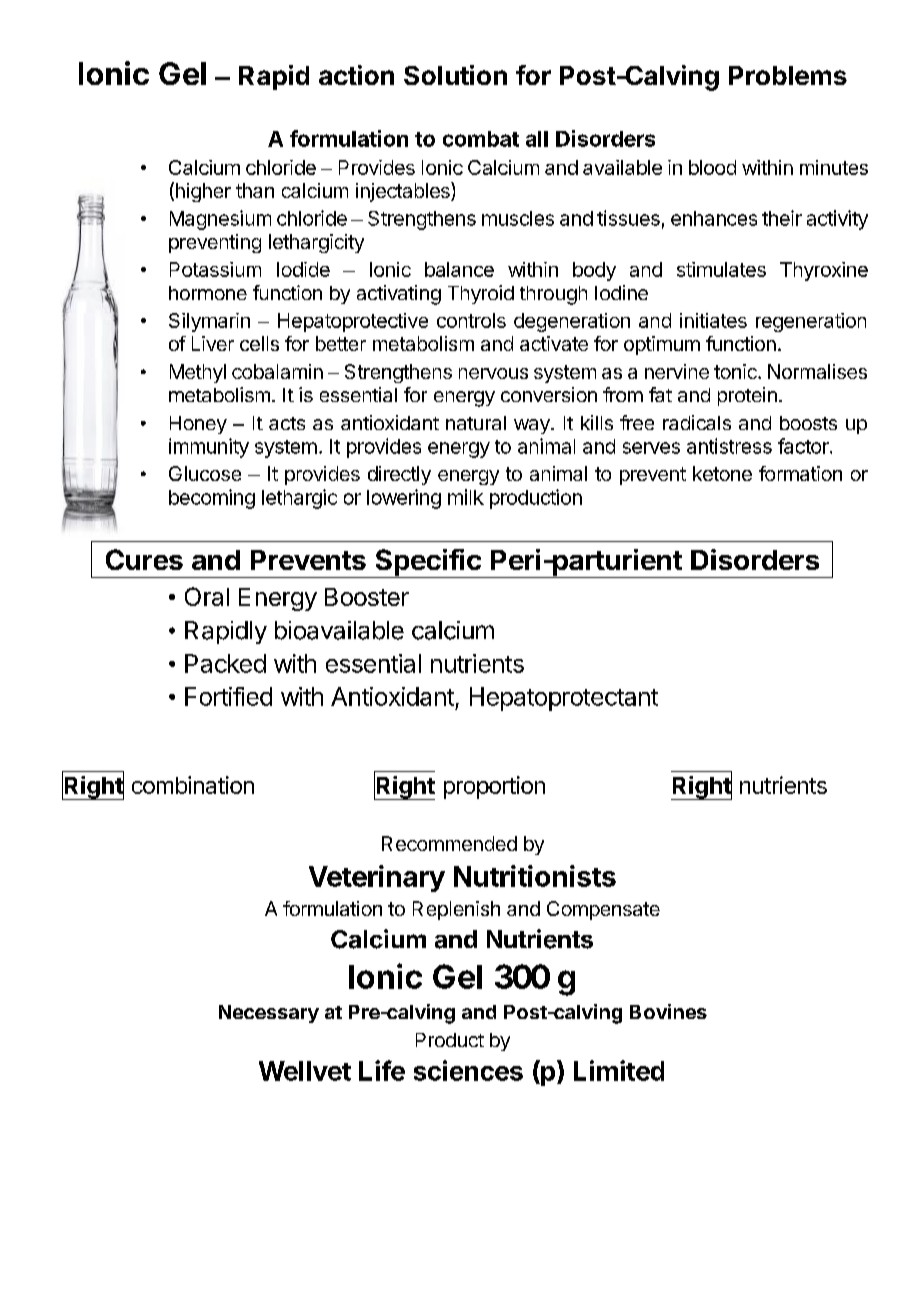 This image has height=1307, width=924. What do you see at coordinates (428, 563) in the image?
I see `Specific` at bounding box center [428, 563].
